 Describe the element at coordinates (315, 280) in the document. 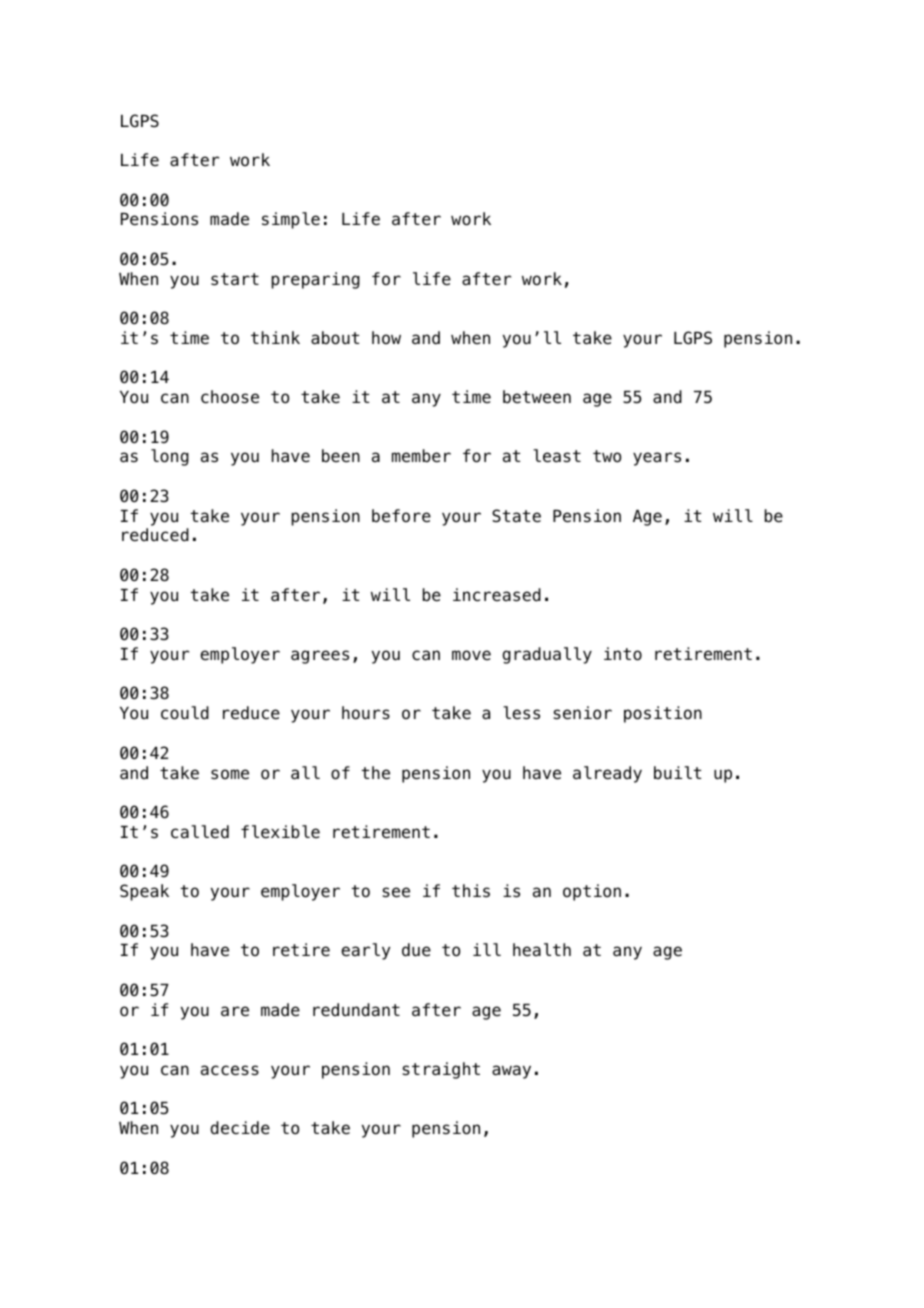

I see `preparing` at that location.
